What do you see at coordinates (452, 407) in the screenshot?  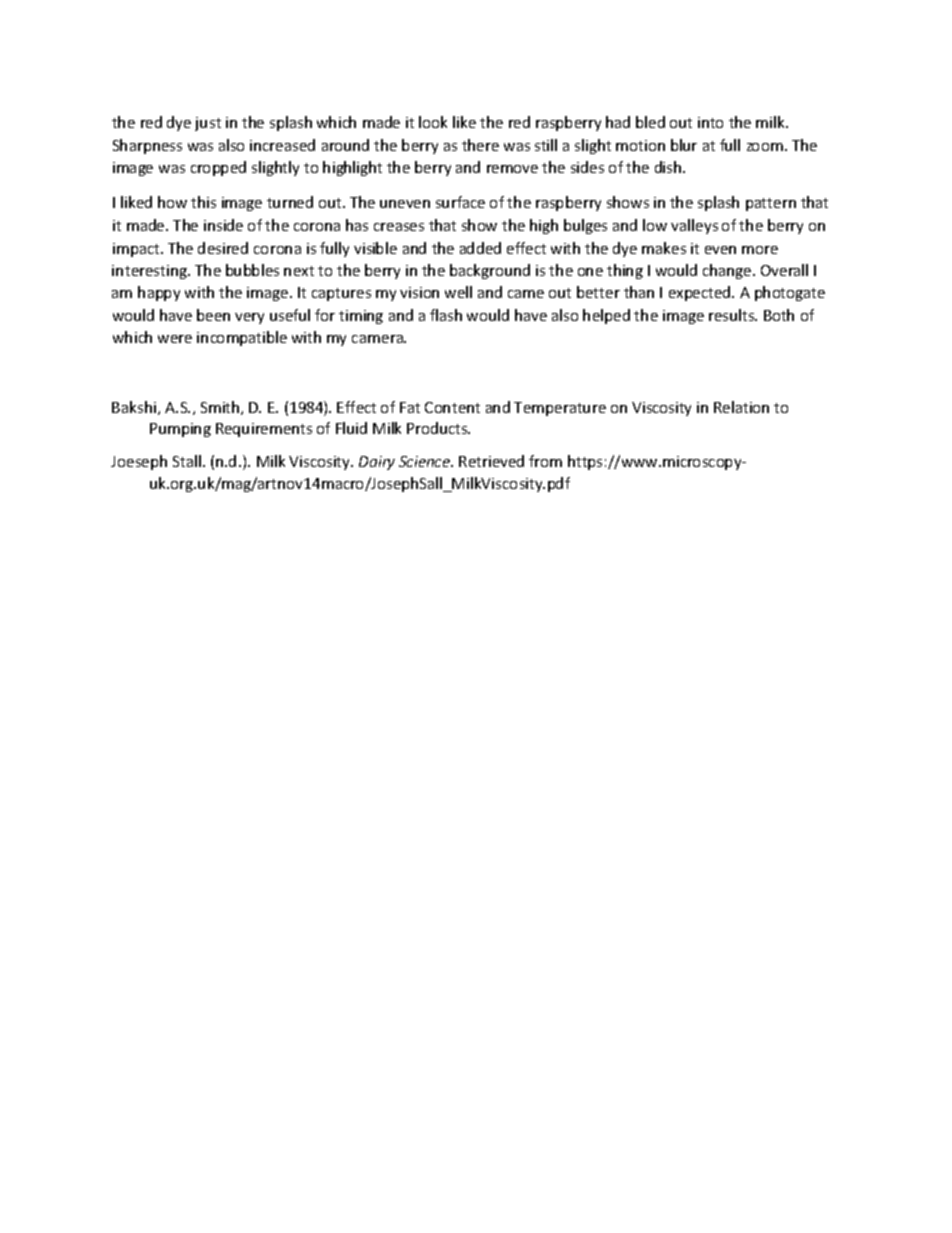 I see `Content` at bounding box center [452, 407].
